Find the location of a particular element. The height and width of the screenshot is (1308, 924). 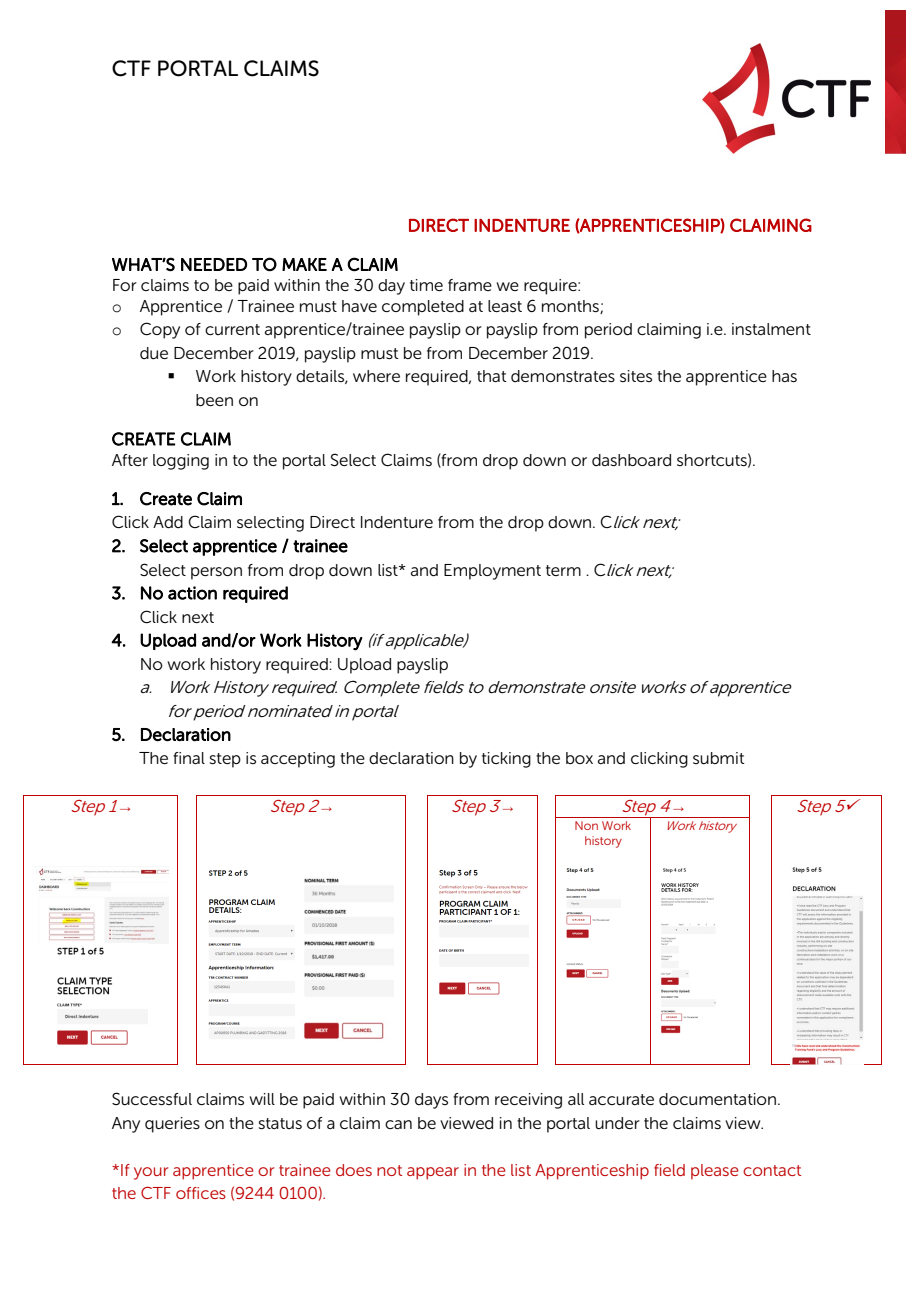

please is located at coordinates (715, 1172).
